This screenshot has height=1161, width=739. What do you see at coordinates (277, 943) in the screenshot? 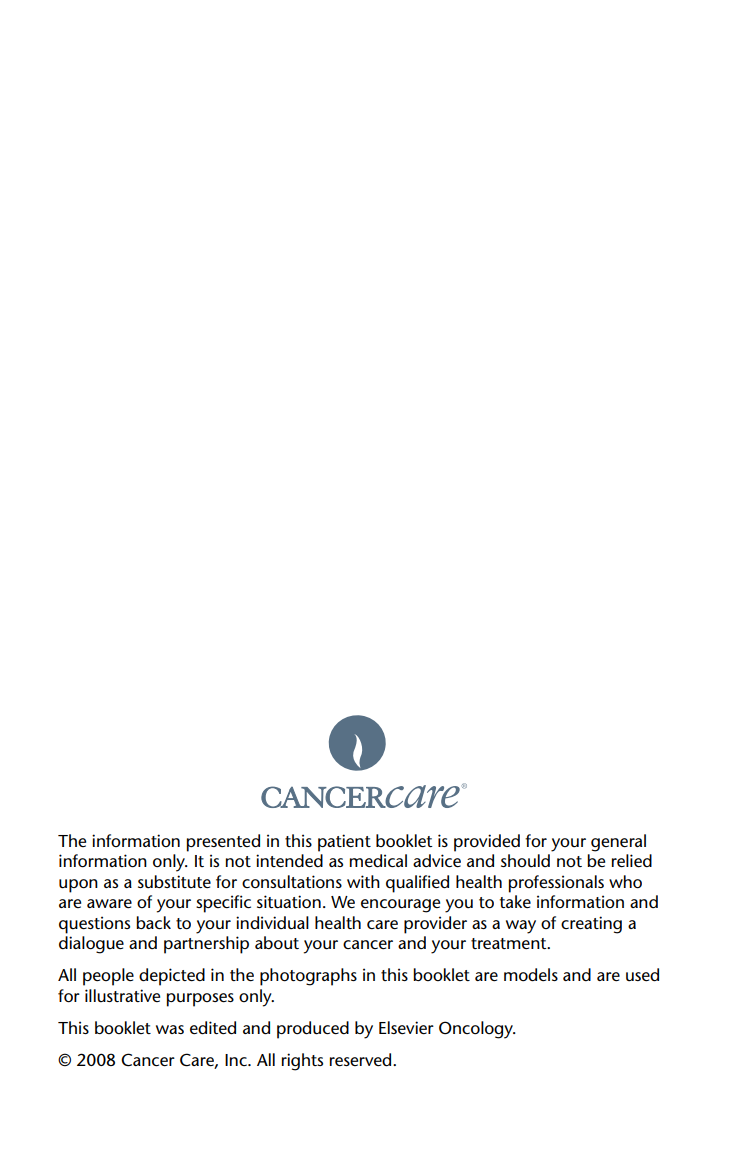
I see `about` at bounding box center [277, 943].
